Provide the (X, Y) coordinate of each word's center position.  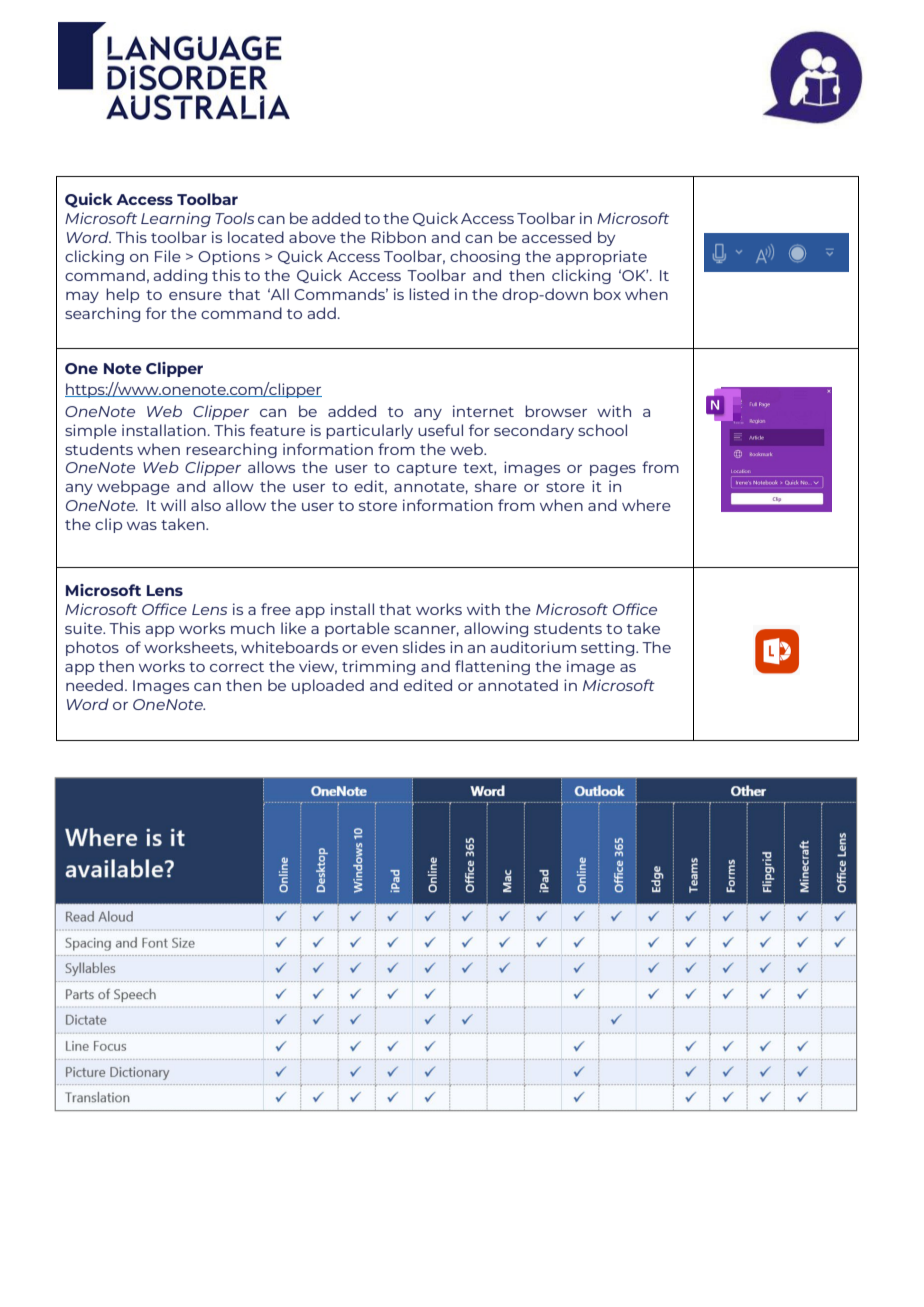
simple (91, 431)
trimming (378, 667)
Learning (176, 219)
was (142, 526)
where (646, 505)
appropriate (601, 257)
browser (556, 411)
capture (427, 469)
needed (94, 685)
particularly (369, 431)
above (312, 237)
